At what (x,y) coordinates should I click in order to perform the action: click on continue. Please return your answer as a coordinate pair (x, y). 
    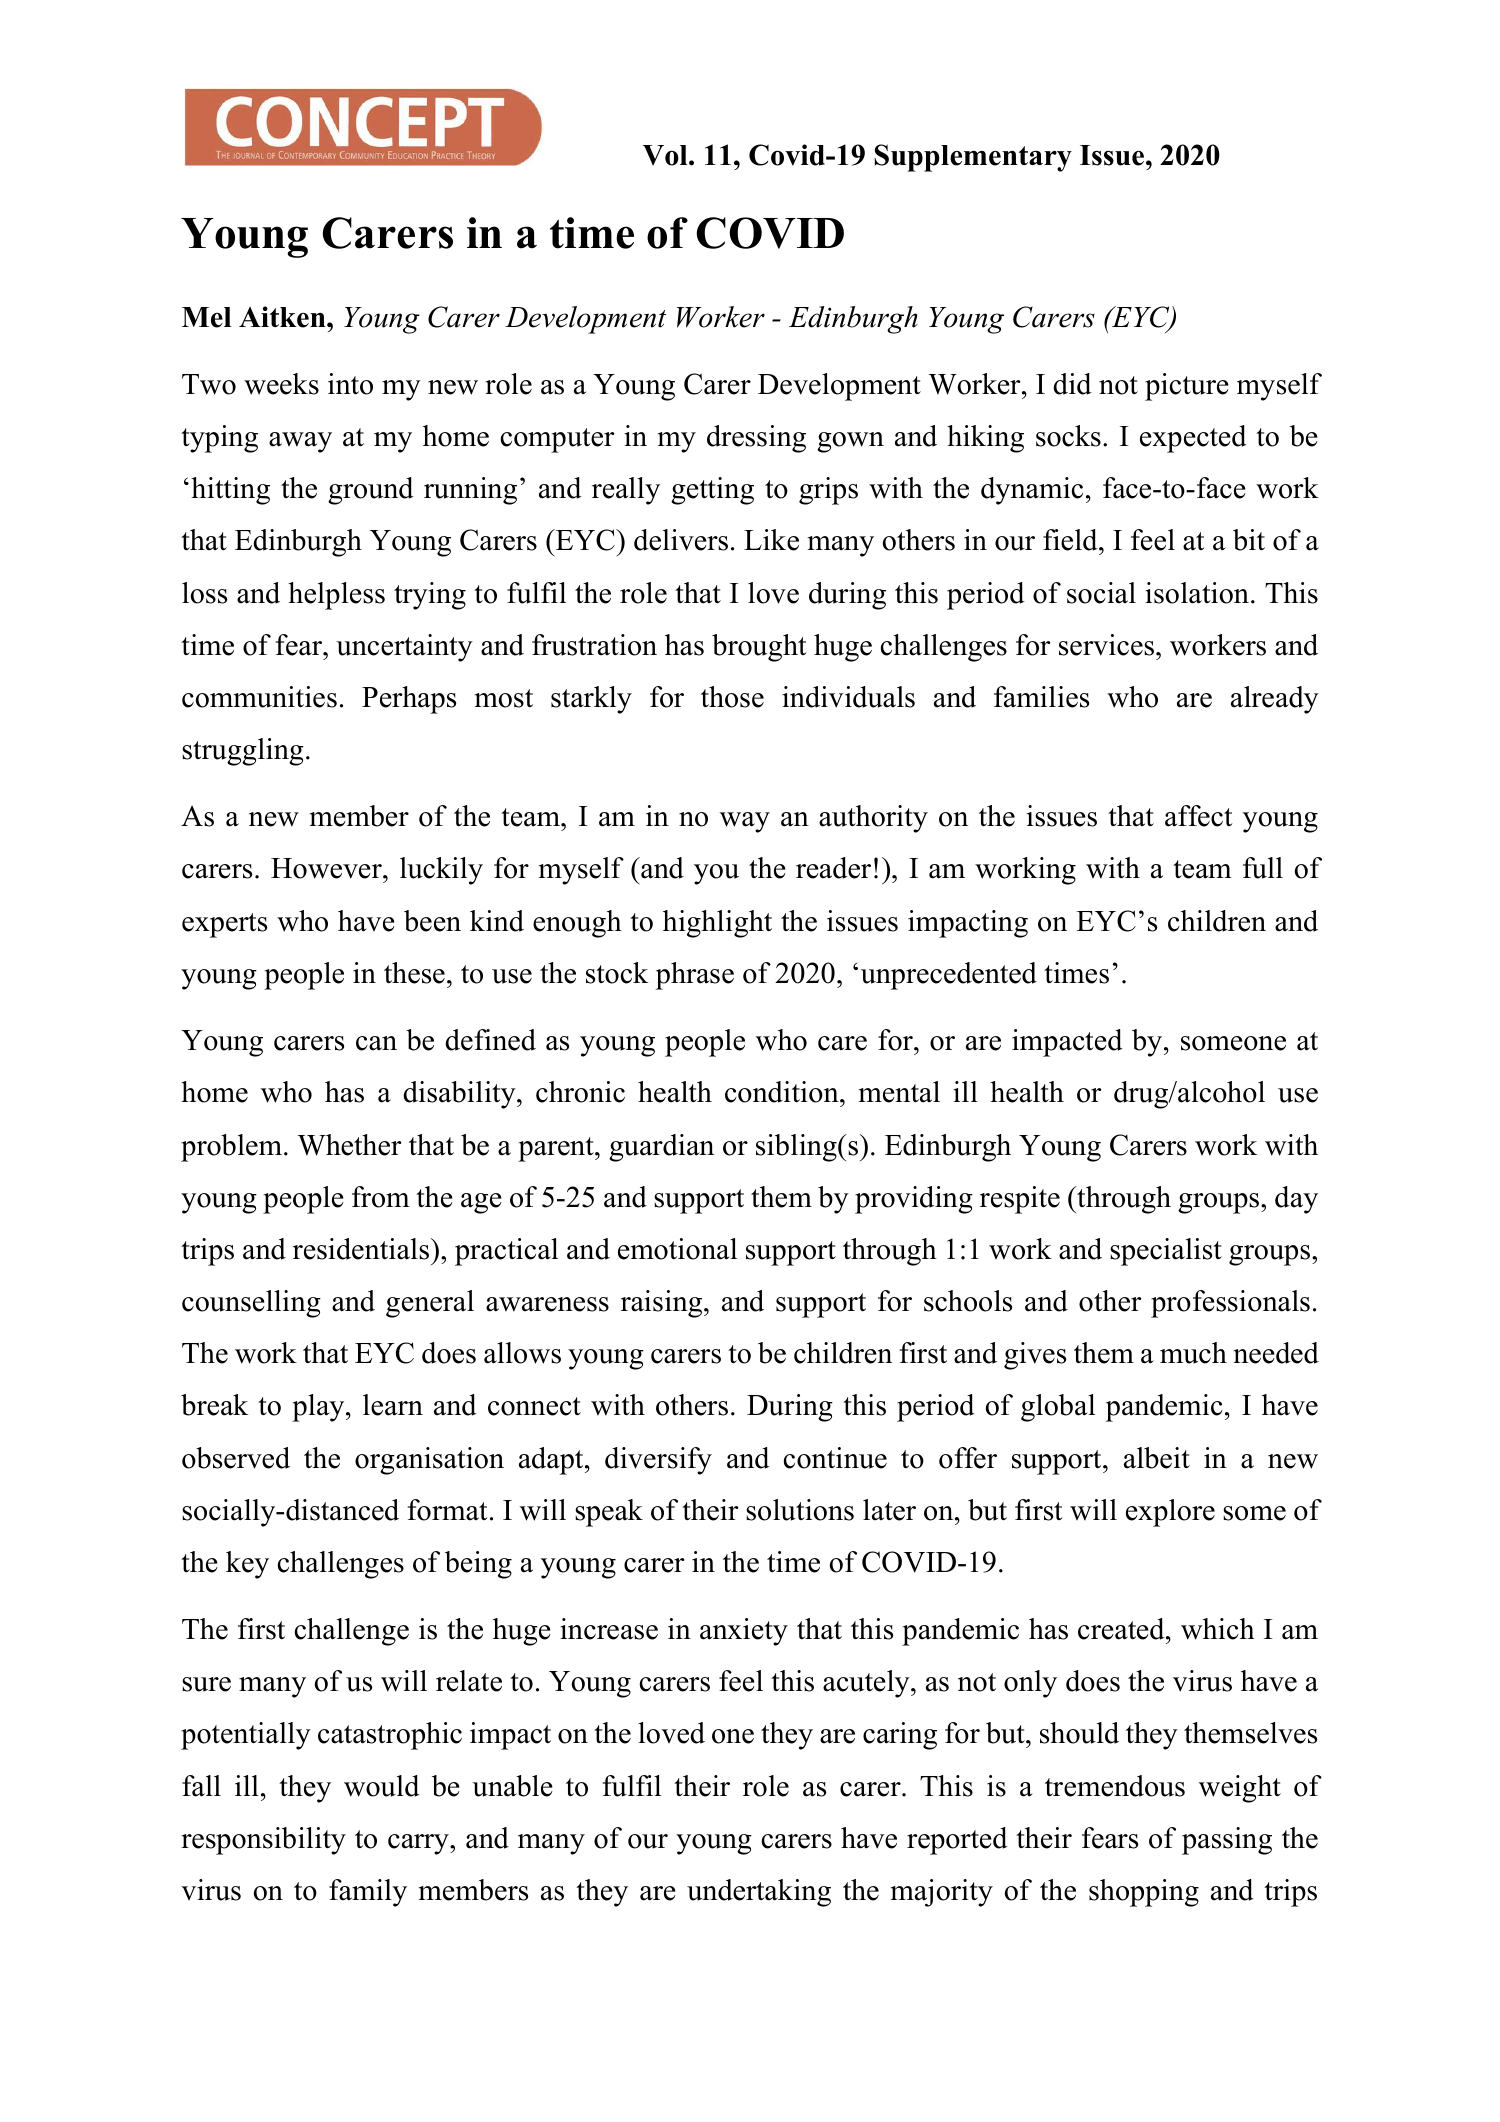
    Looking at the image, I should click on (835, 1458).
